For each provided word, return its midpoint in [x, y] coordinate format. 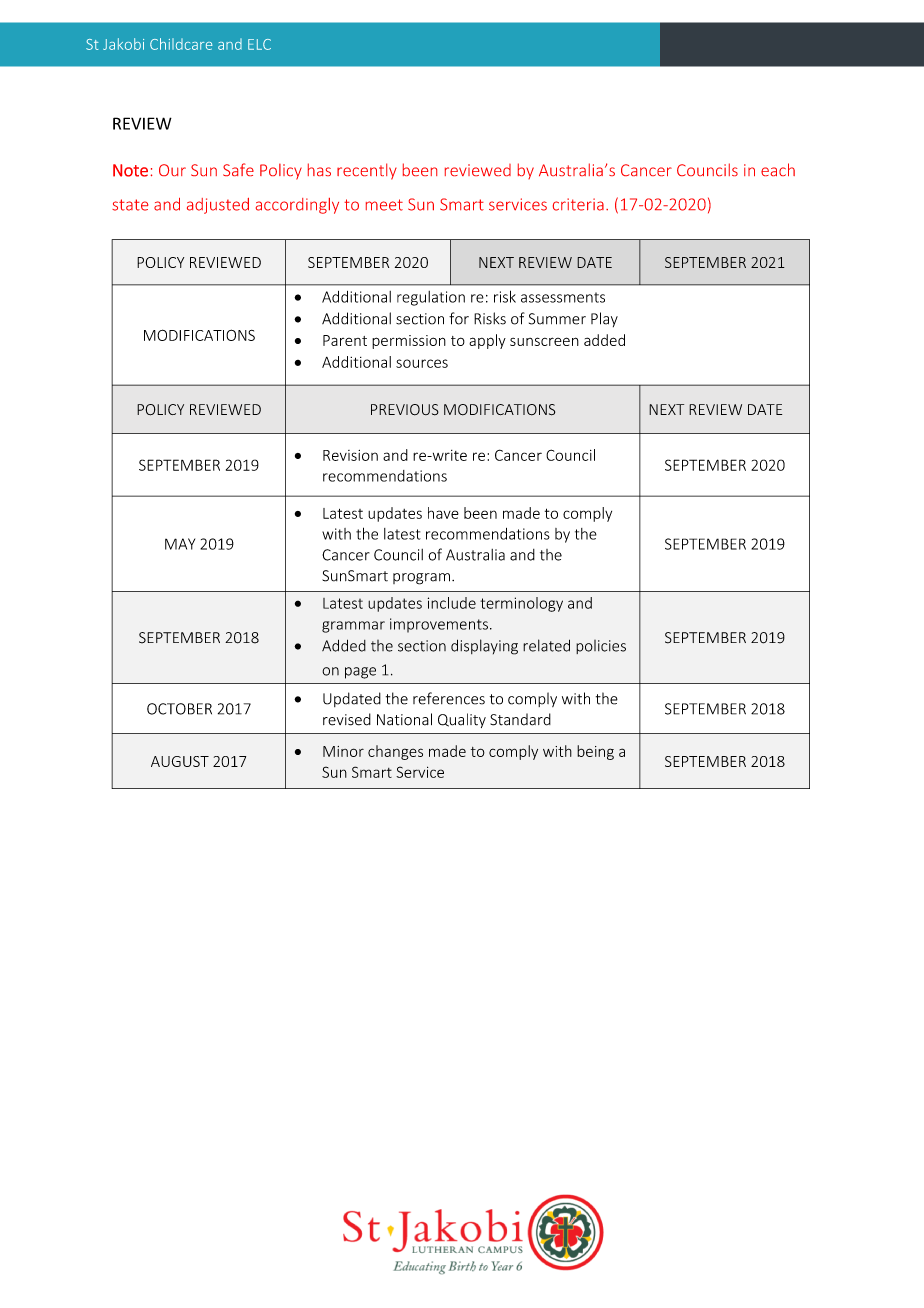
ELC [259, 44]
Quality [462, 720]
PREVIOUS [405, 410]
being [595, 752]
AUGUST [180, 761]
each [778, 169]
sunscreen [544, 341]
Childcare [181, 44]
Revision [350, 455]
